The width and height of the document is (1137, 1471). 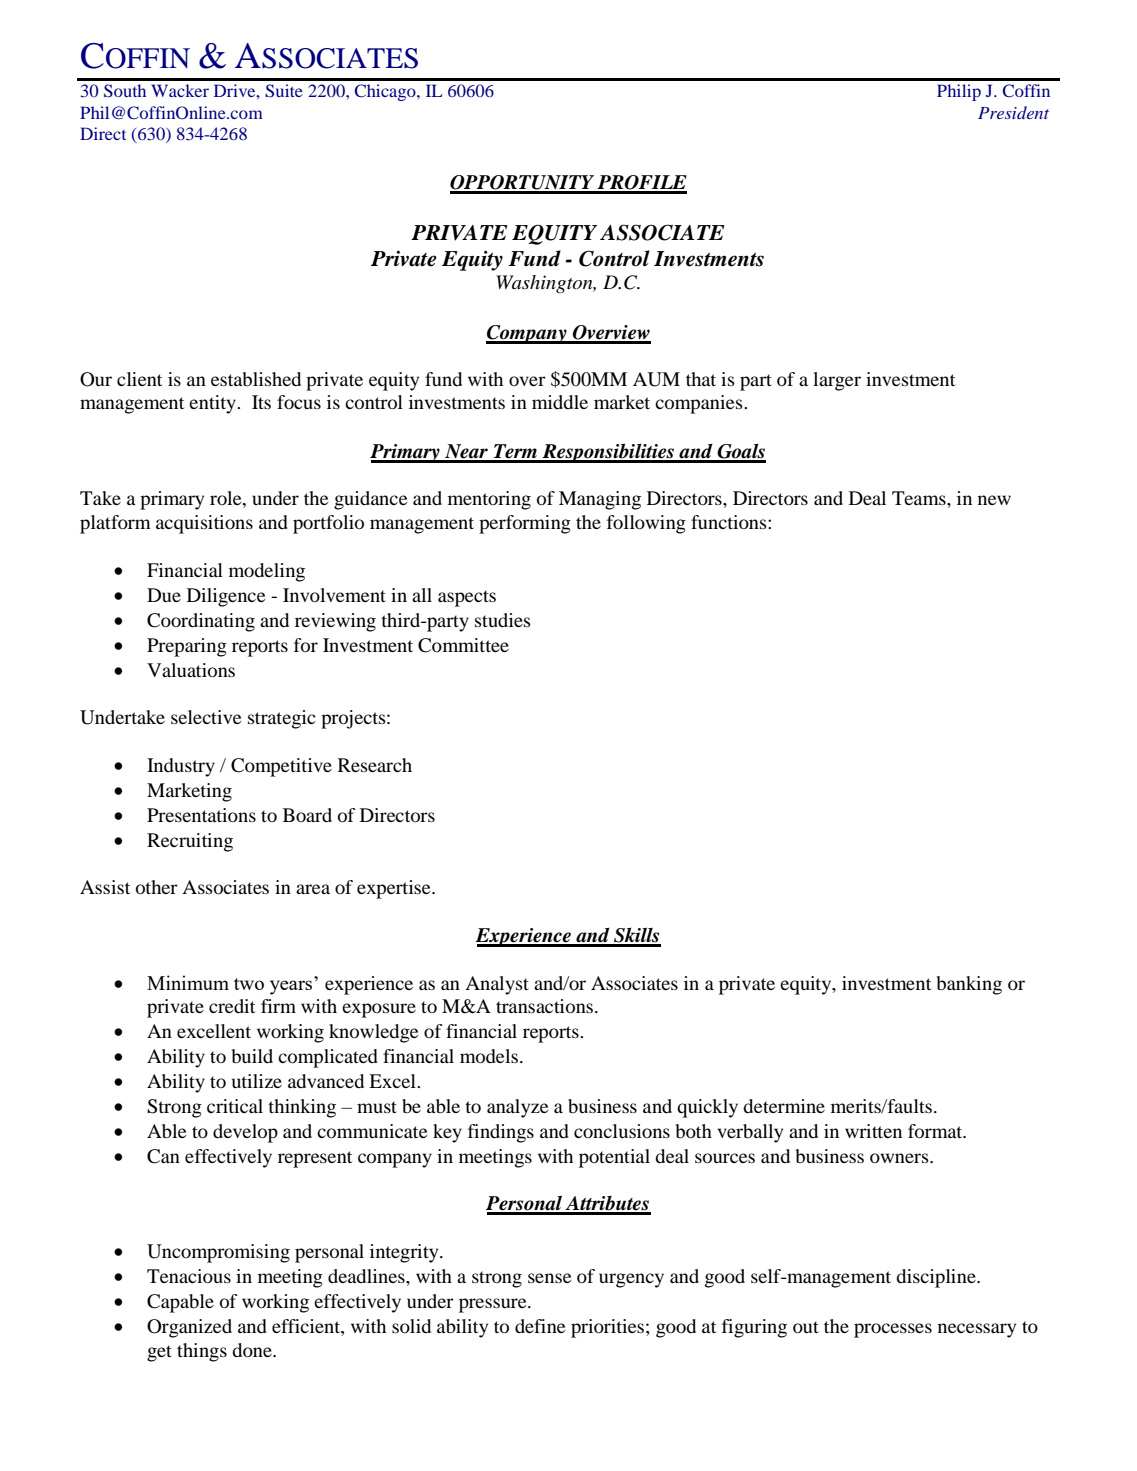 What do you see at coordinates (1013, 112) in the document?
I see `President` at bounding box center [1013, 112].
